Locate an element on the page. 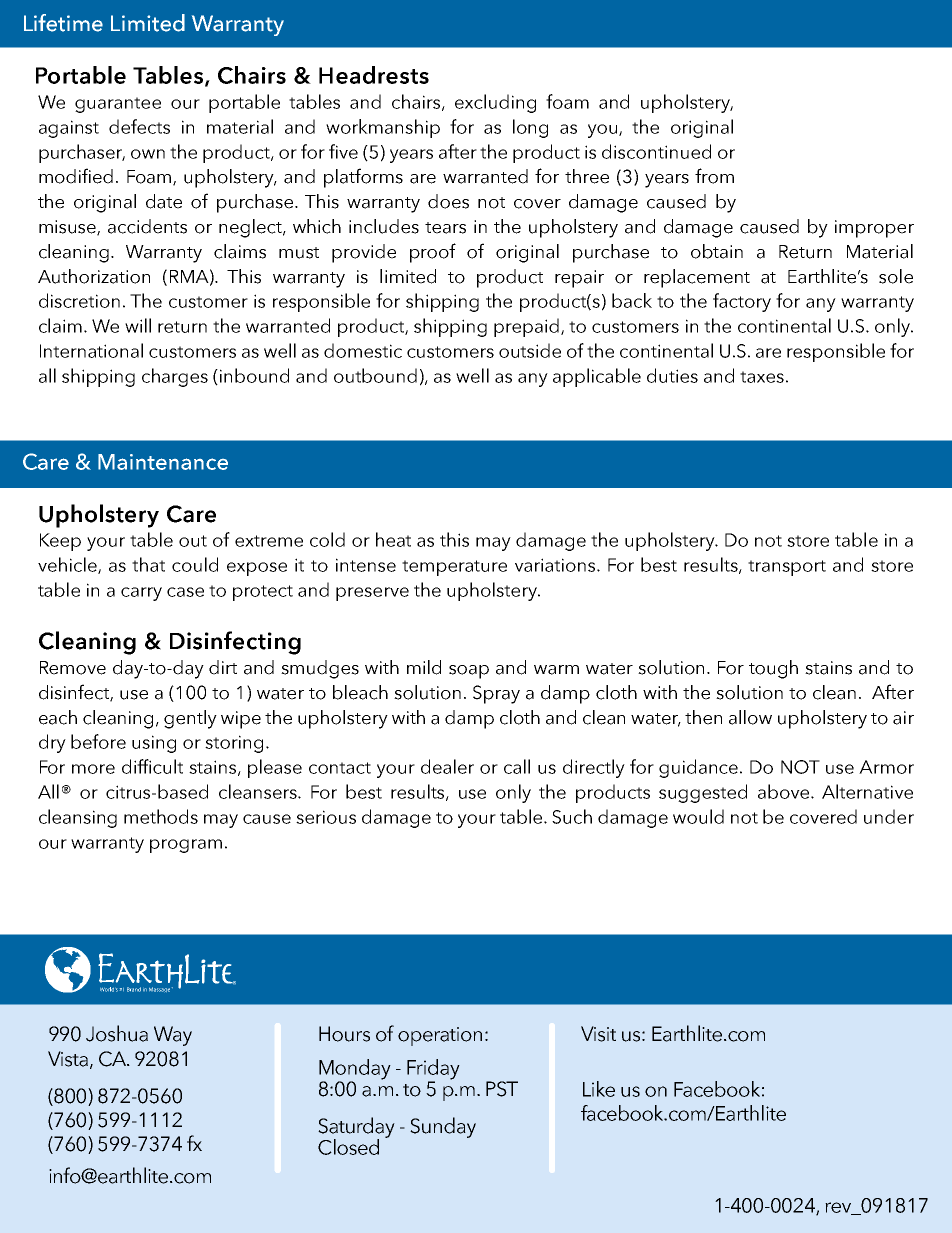 Image resolution: width=952 pixels, height=1233 pixels. excluding is located at coordinates (495, 103).
